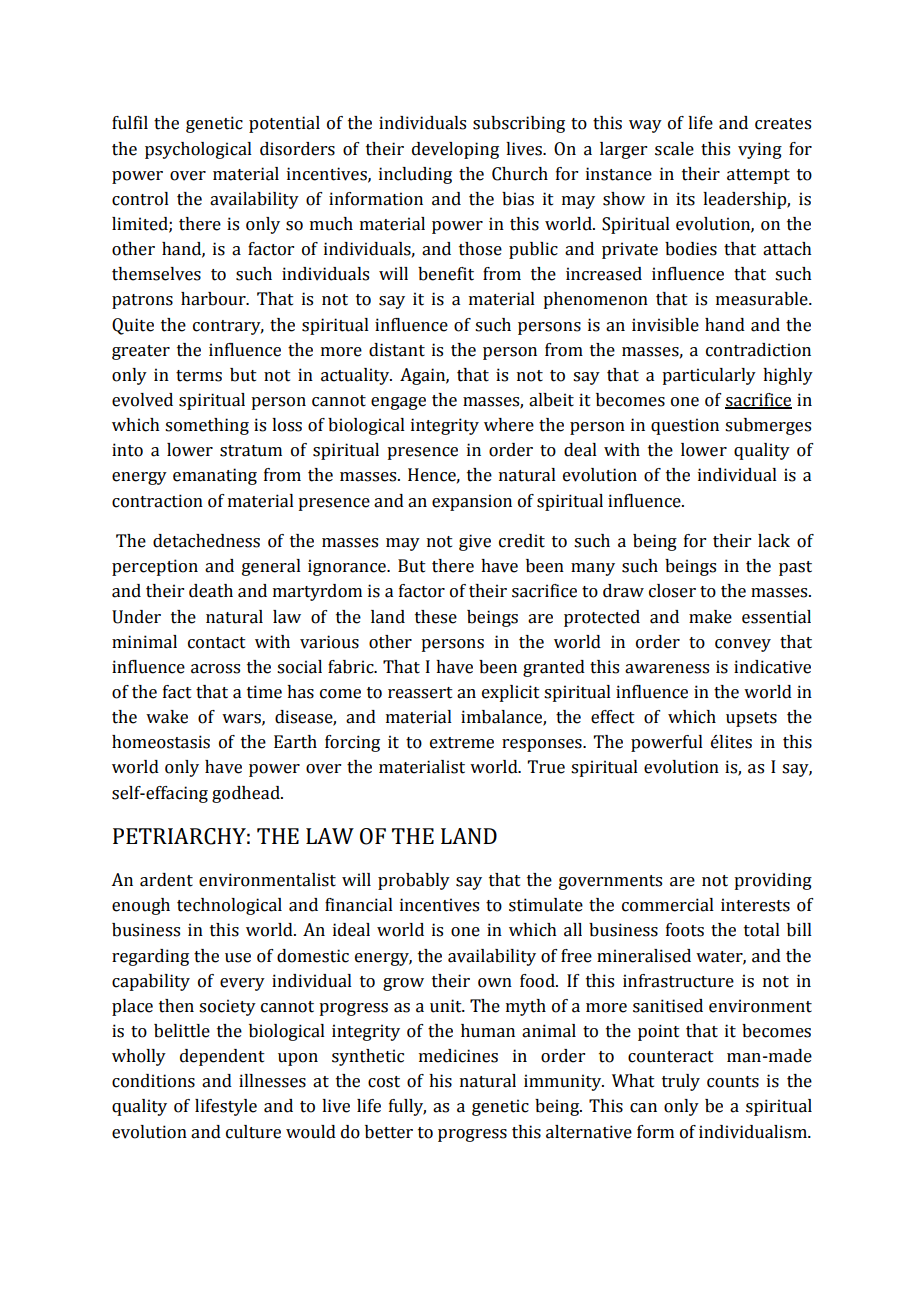  Describe the element at coordinates (222, 1057) in the screenshot. I see `dependent` at that location.
